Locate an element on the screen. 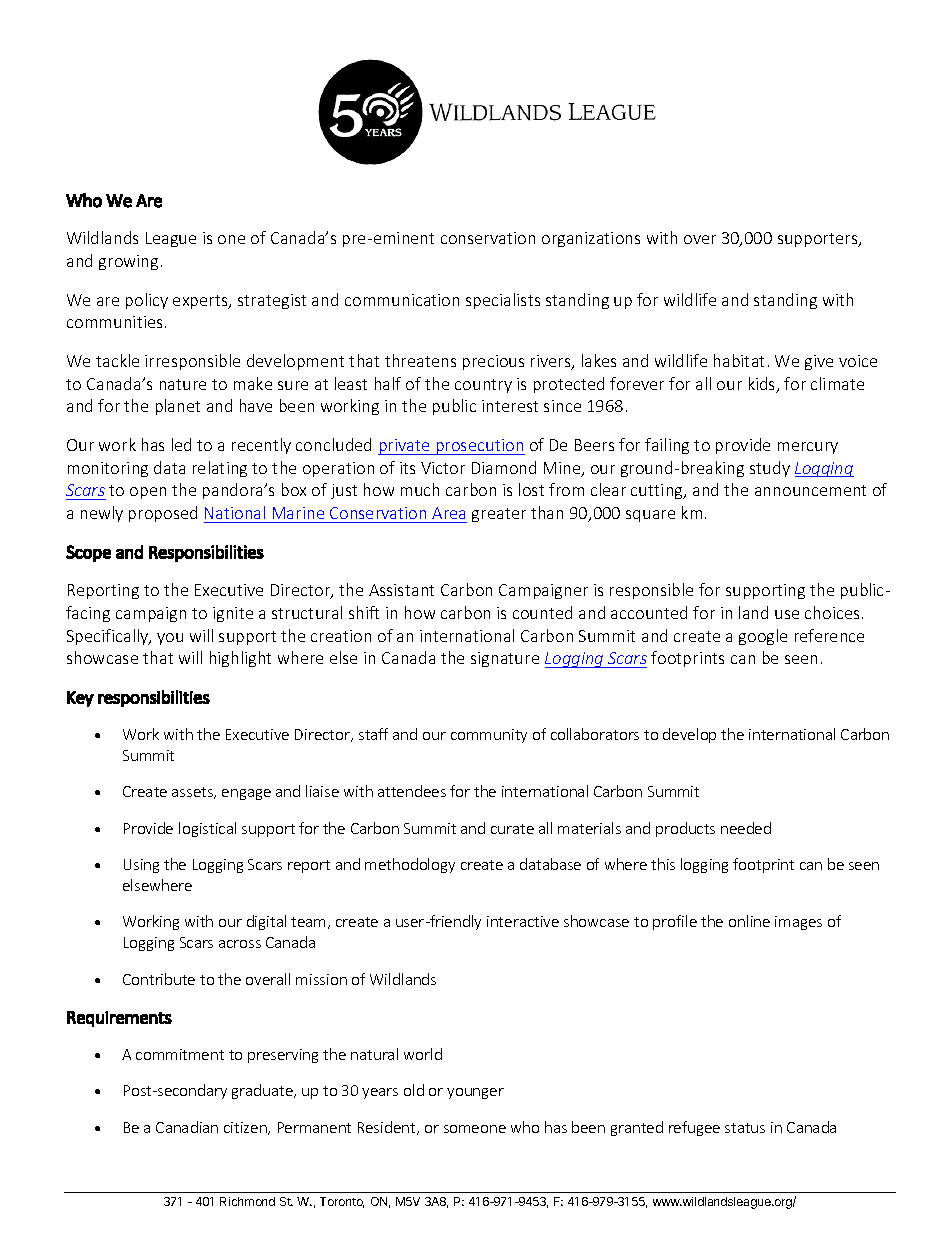 This screenshot has height=1233, width=952. growing is located at coordinates (128, 262).
